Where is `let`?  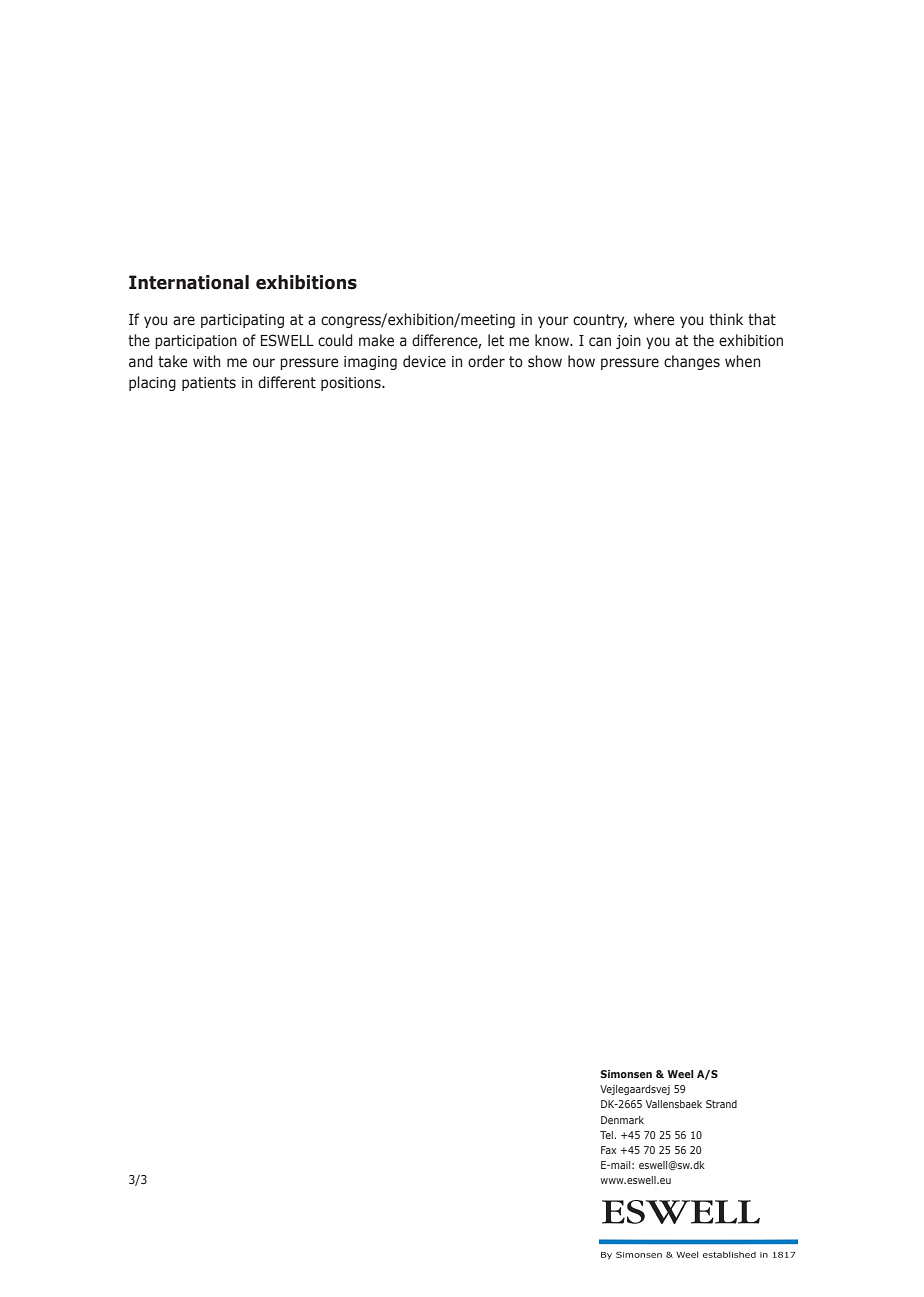 let is located at coordinates (496, 340).
